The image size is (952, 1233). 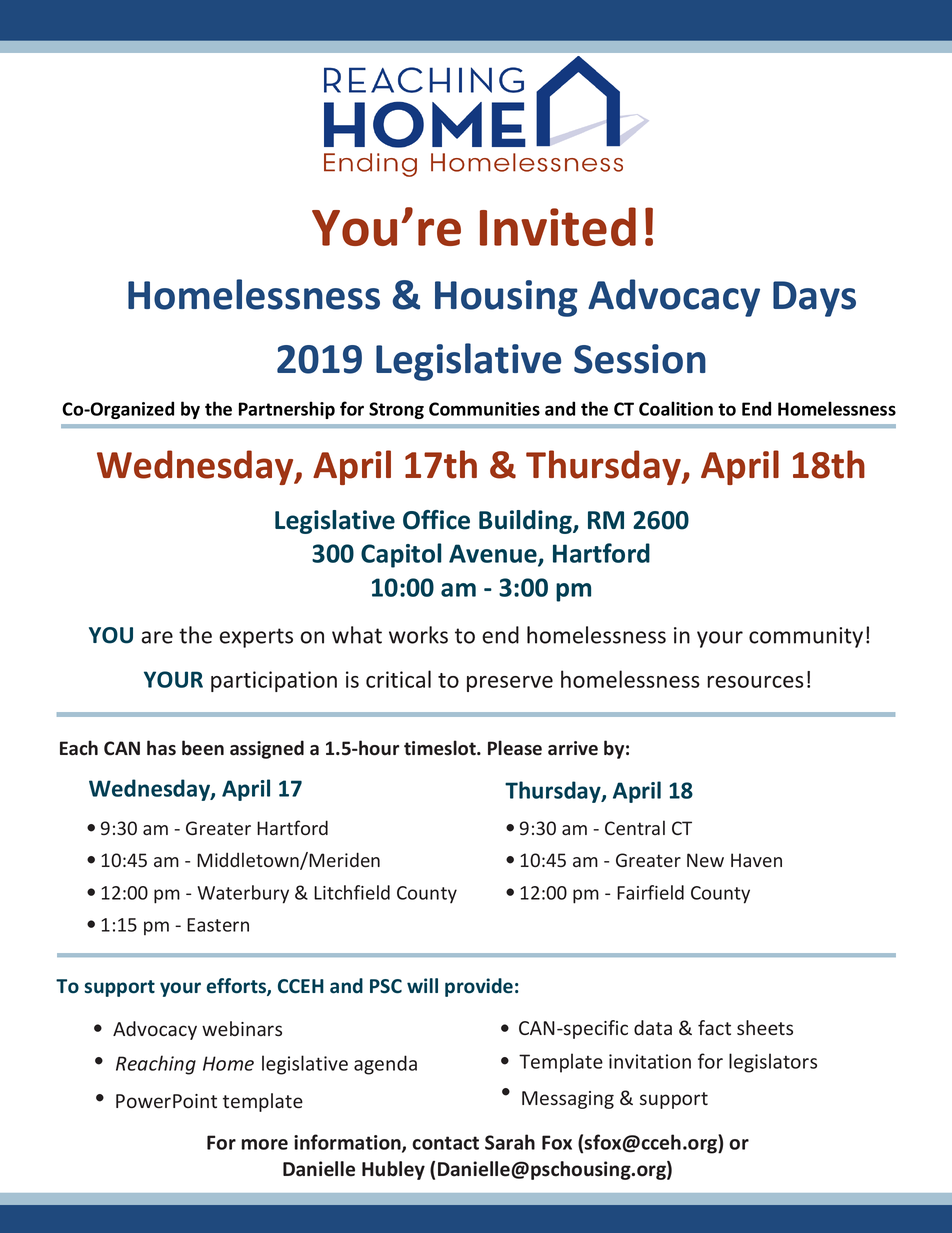 What do you see at coordinates (510, 684) in the screenshot?
I see `preserve` at bounding box center [510, 684].
